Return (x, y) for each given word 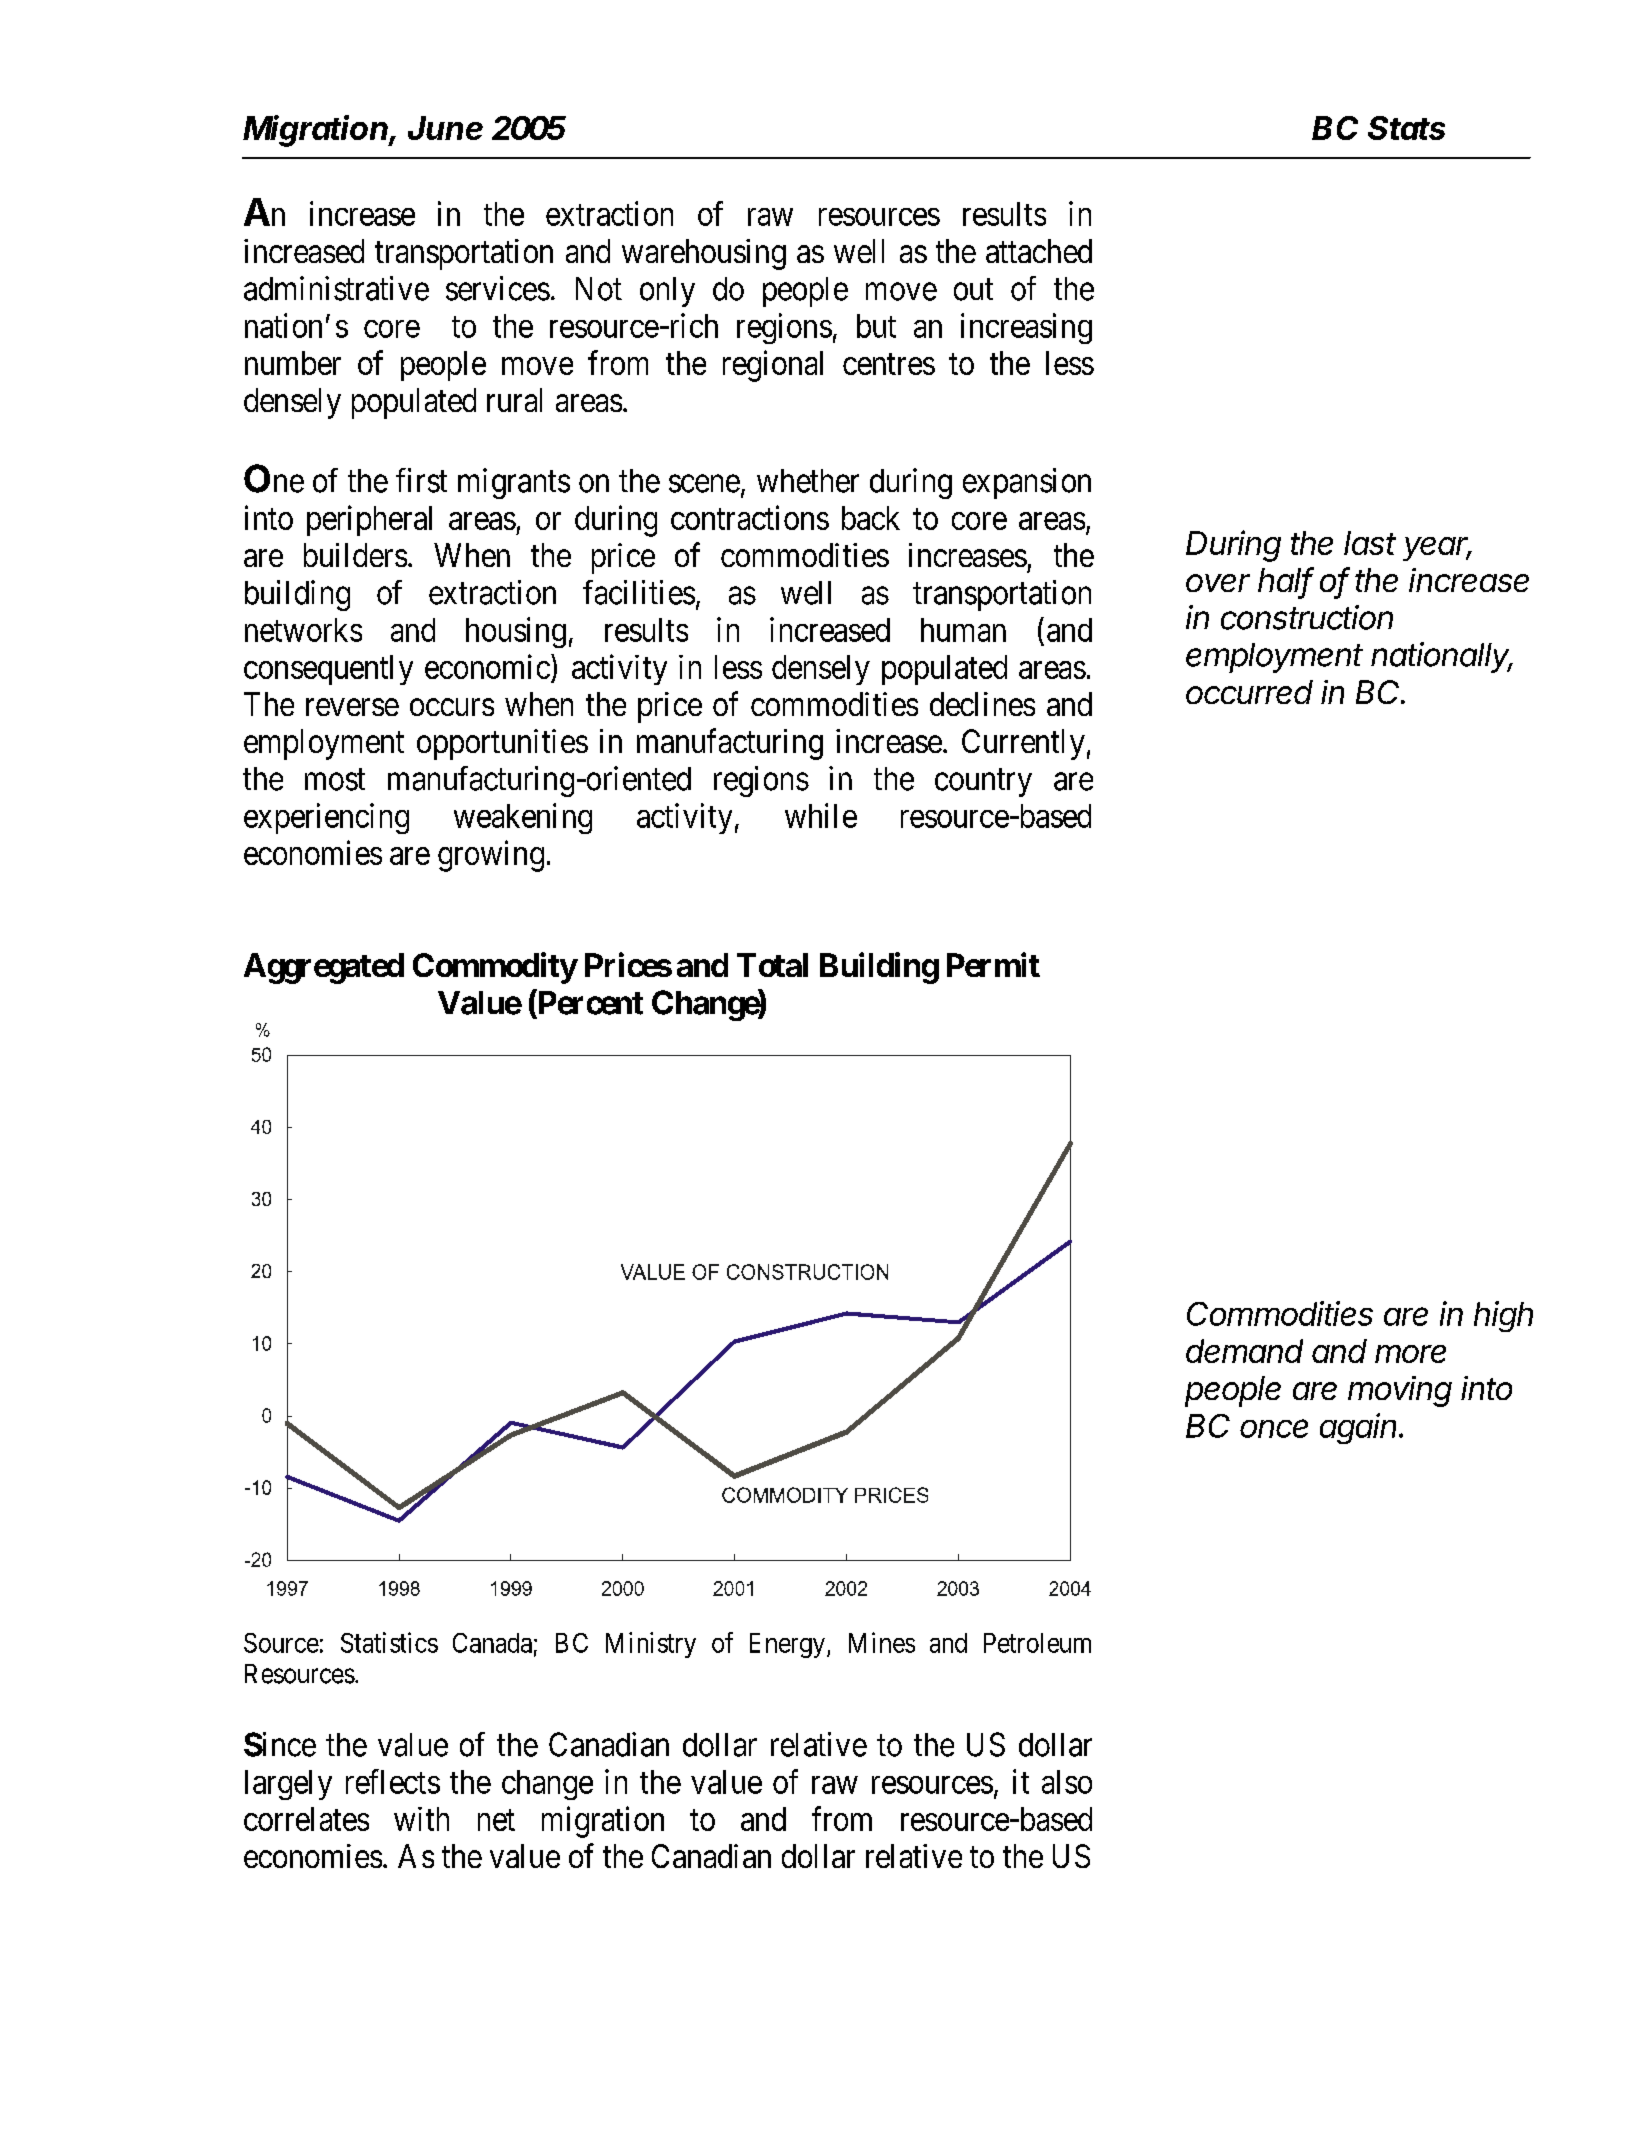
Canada (492, 1643)
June (445, 128)
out (973, 290)
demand (1244, 1351)
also (1067, 1782)
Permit (993, 964)
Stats (1406, 128)
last (1370, 543)
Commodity (495, 968)
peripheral (369, 520)
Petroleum (1037, 1643)
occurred (1249, 692)
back (871, 518)
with (421, 1819)
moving (1400, 1391)
